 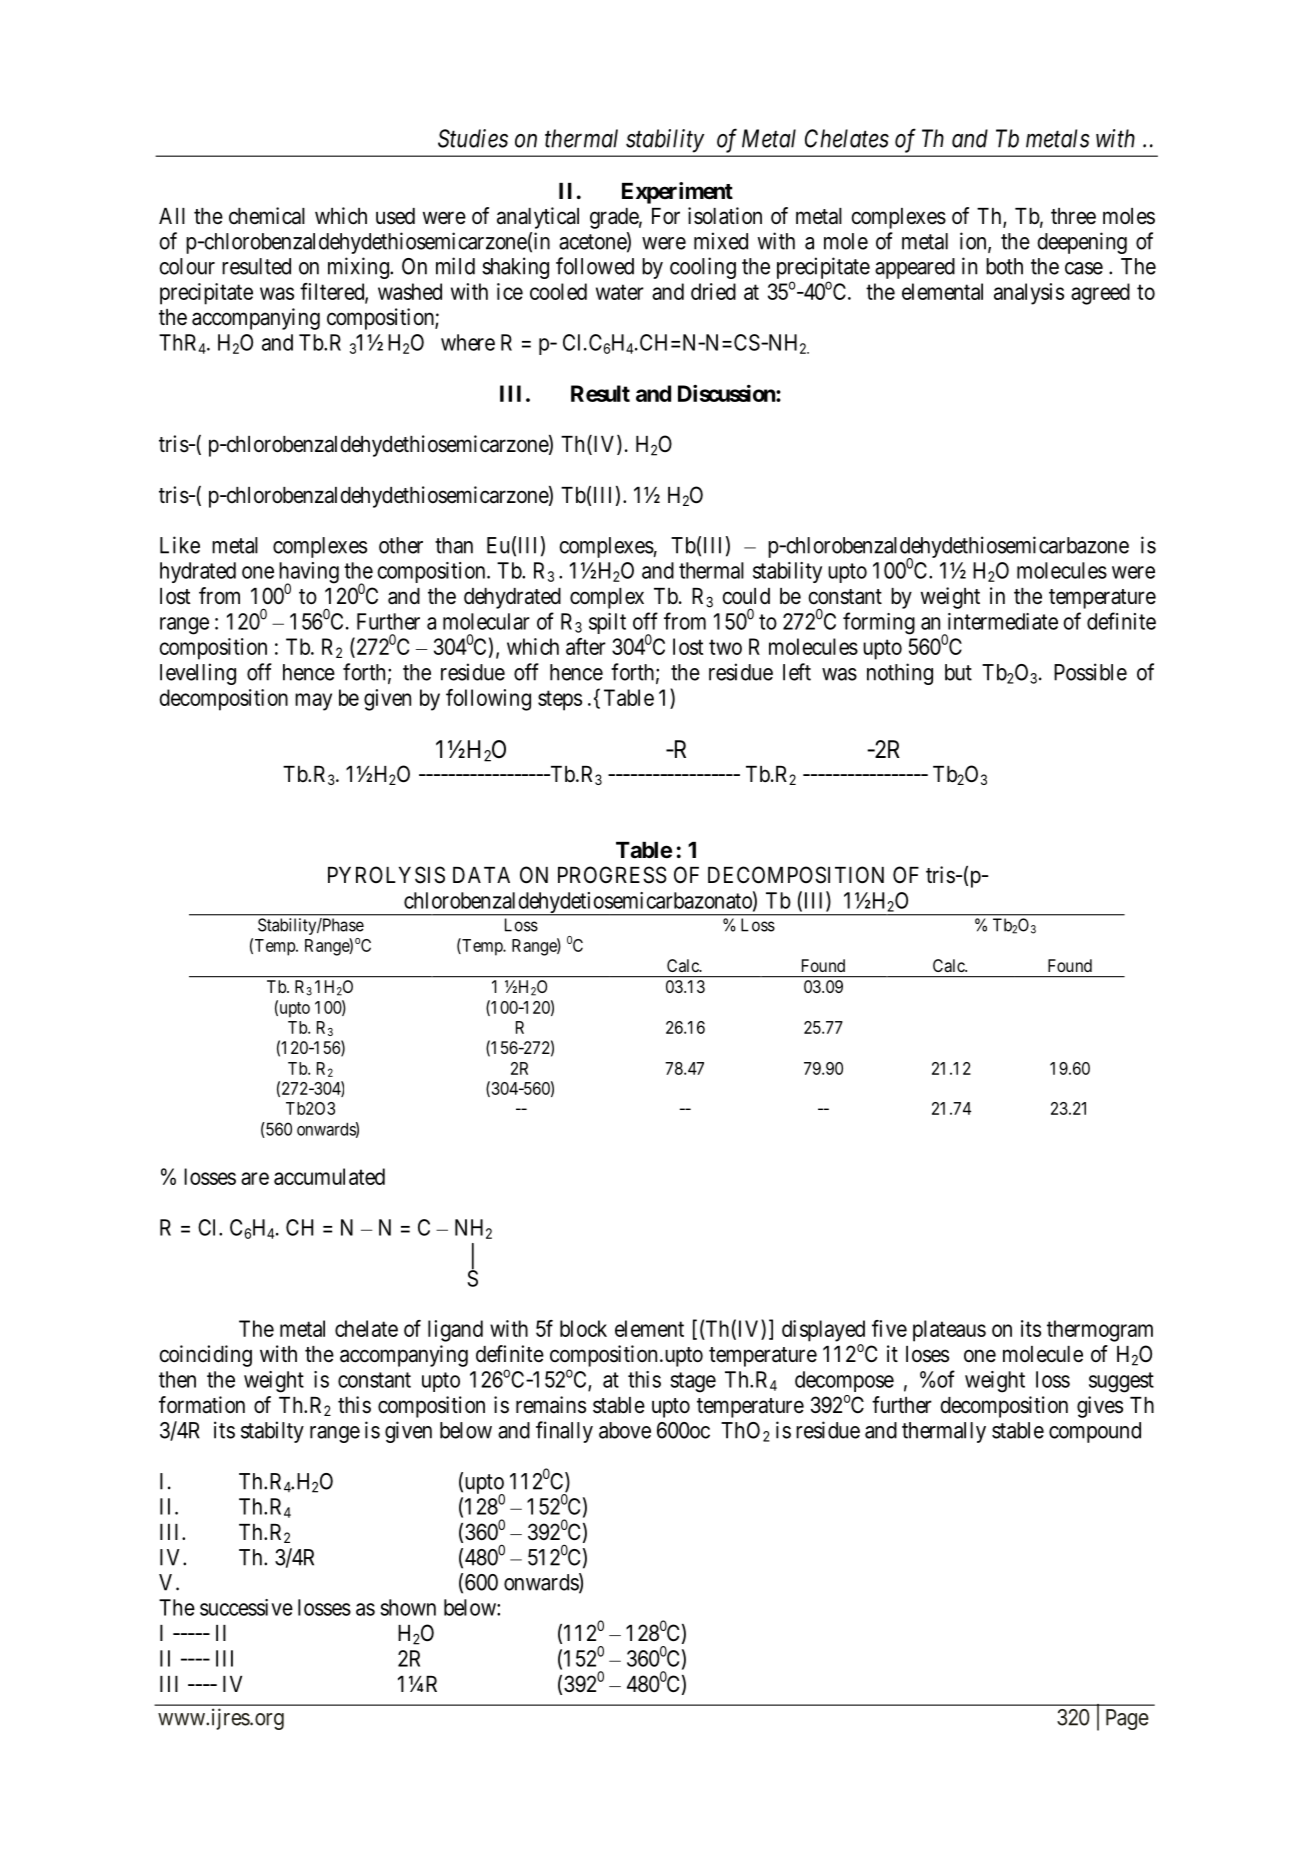 What do you see at coordinates (949, 1331) in the document?
I see `plateaus` at bounding box center [949, 1331].
